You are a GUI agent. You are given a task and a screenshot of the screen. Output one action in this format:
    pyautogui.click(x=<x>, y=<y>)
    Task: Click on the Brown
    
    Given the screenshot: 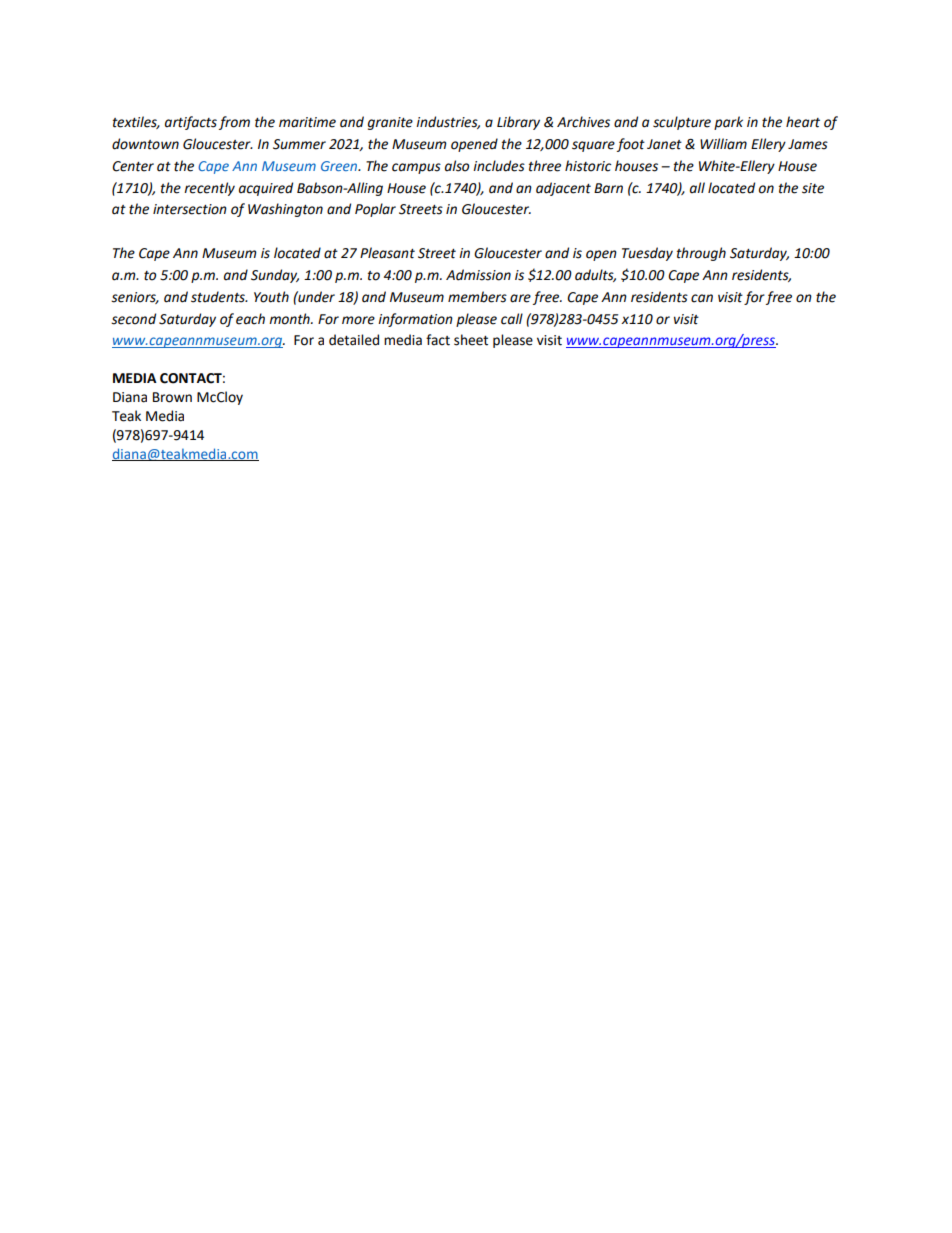 What is the action you would take?
    pyautogui.click(x=172, y=397)
